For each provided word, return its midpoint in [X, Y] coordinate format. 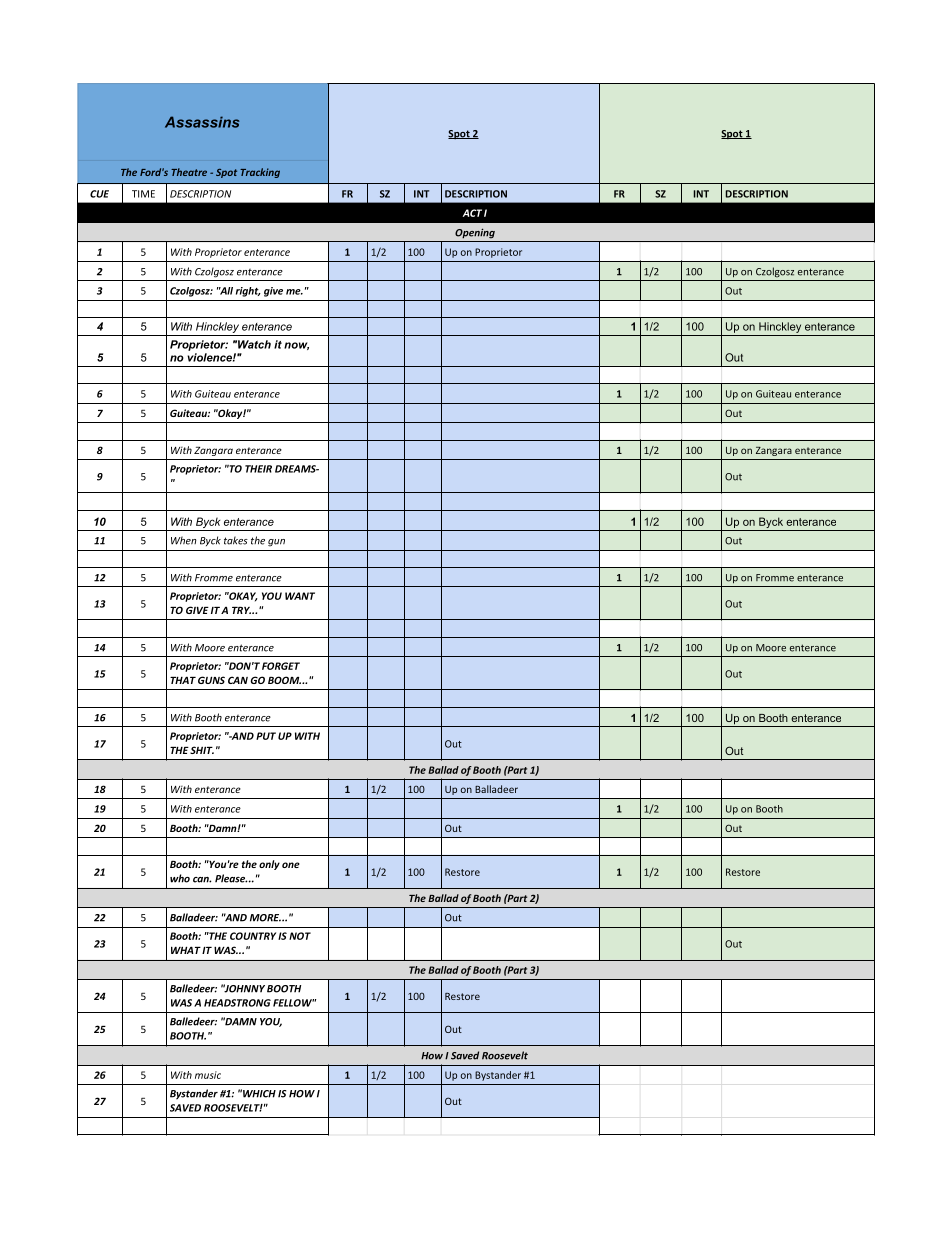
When [184, 540]
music [208, 1075]
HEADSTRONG [237, 1003]
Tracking [260, 173]
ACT [472, 213]
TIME [143, 194]
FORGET [281, 666]
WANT [300, 596]
